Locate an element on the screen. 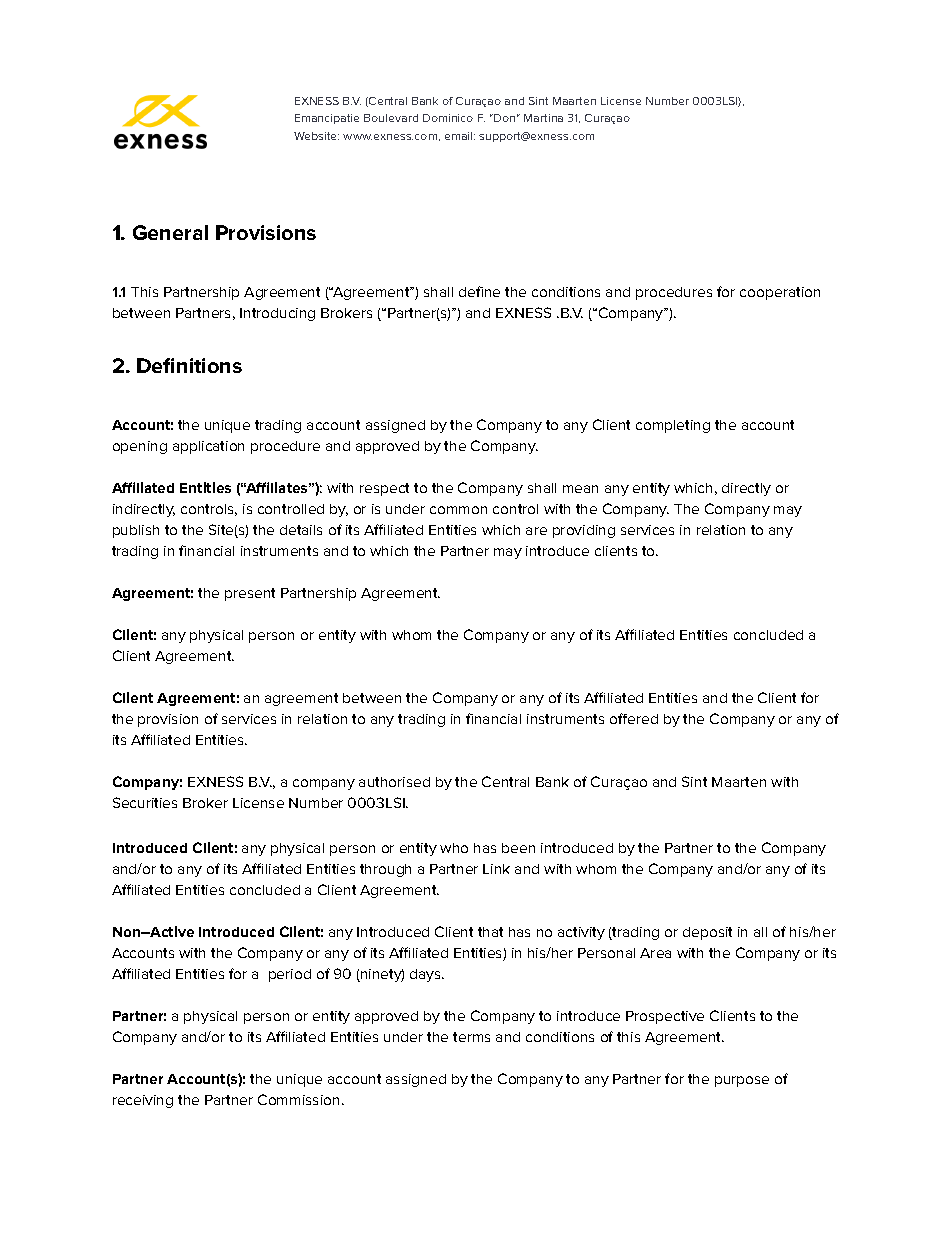 The image size is (952, 1233). Definitions is located at coordinates (189, 365).
